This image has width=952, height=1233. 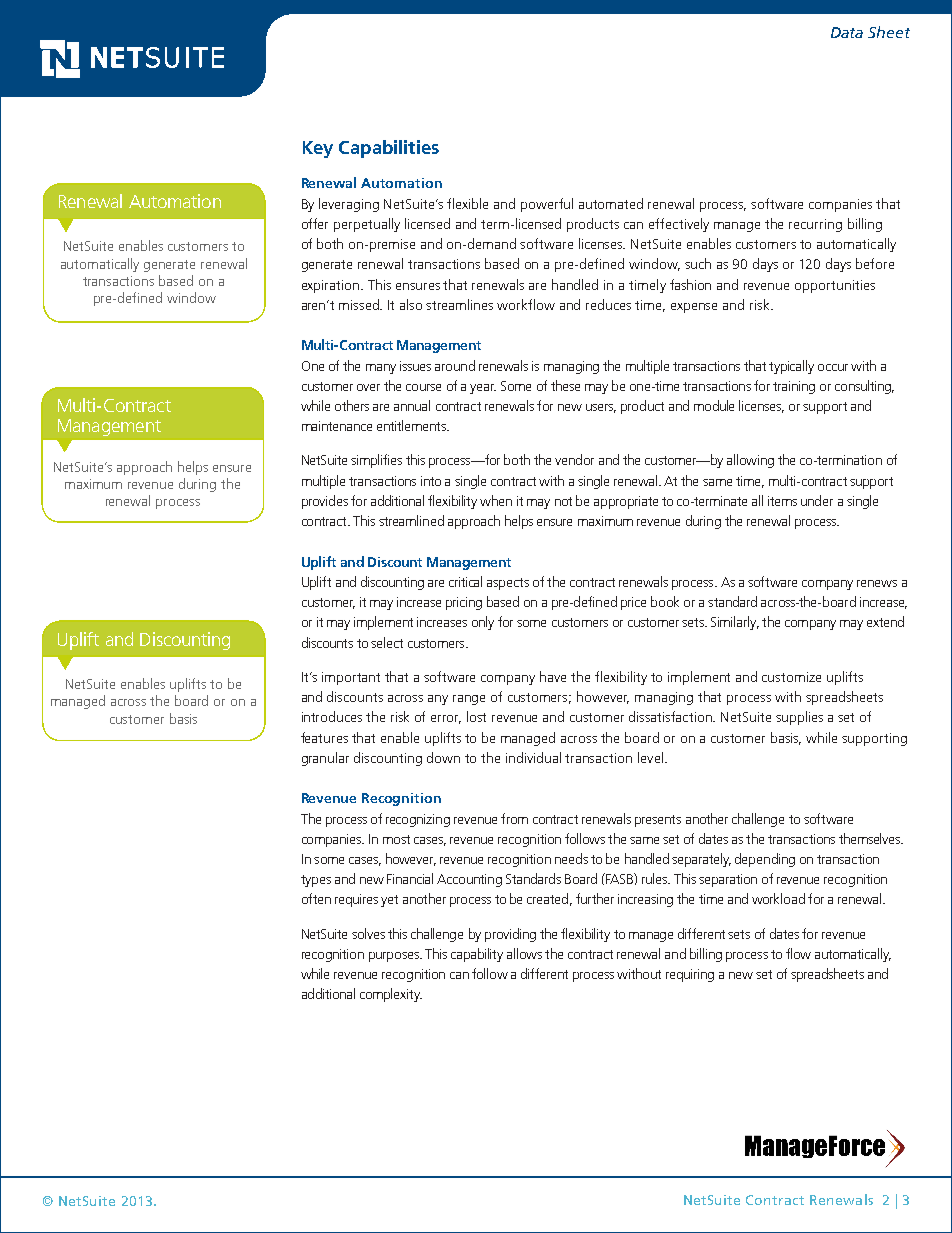 I want to click on introduces, so click(x=332, y=716).
